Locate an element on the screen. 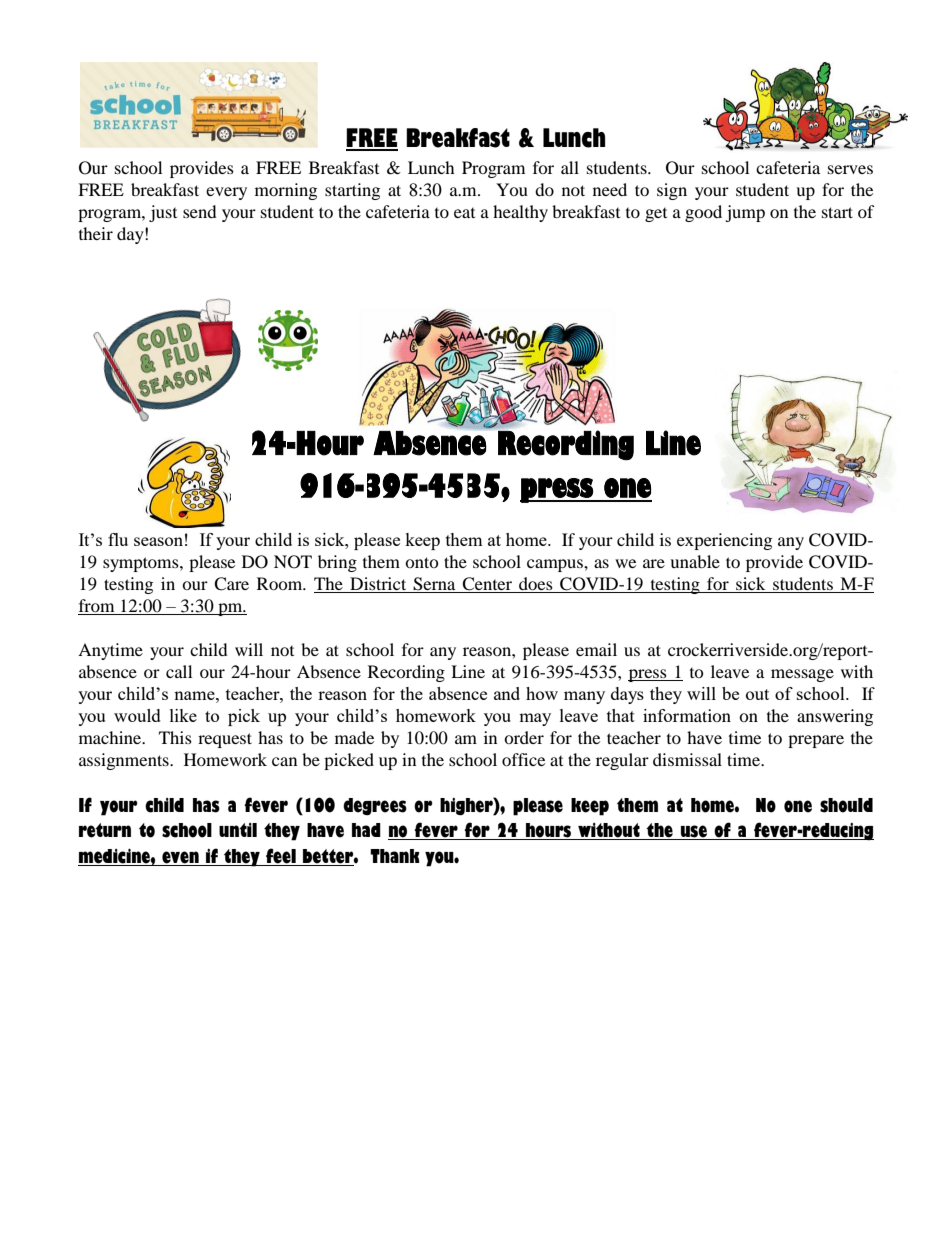 This screenshot has height=1233, width=952. eat is located at coordinates (464, 213).
